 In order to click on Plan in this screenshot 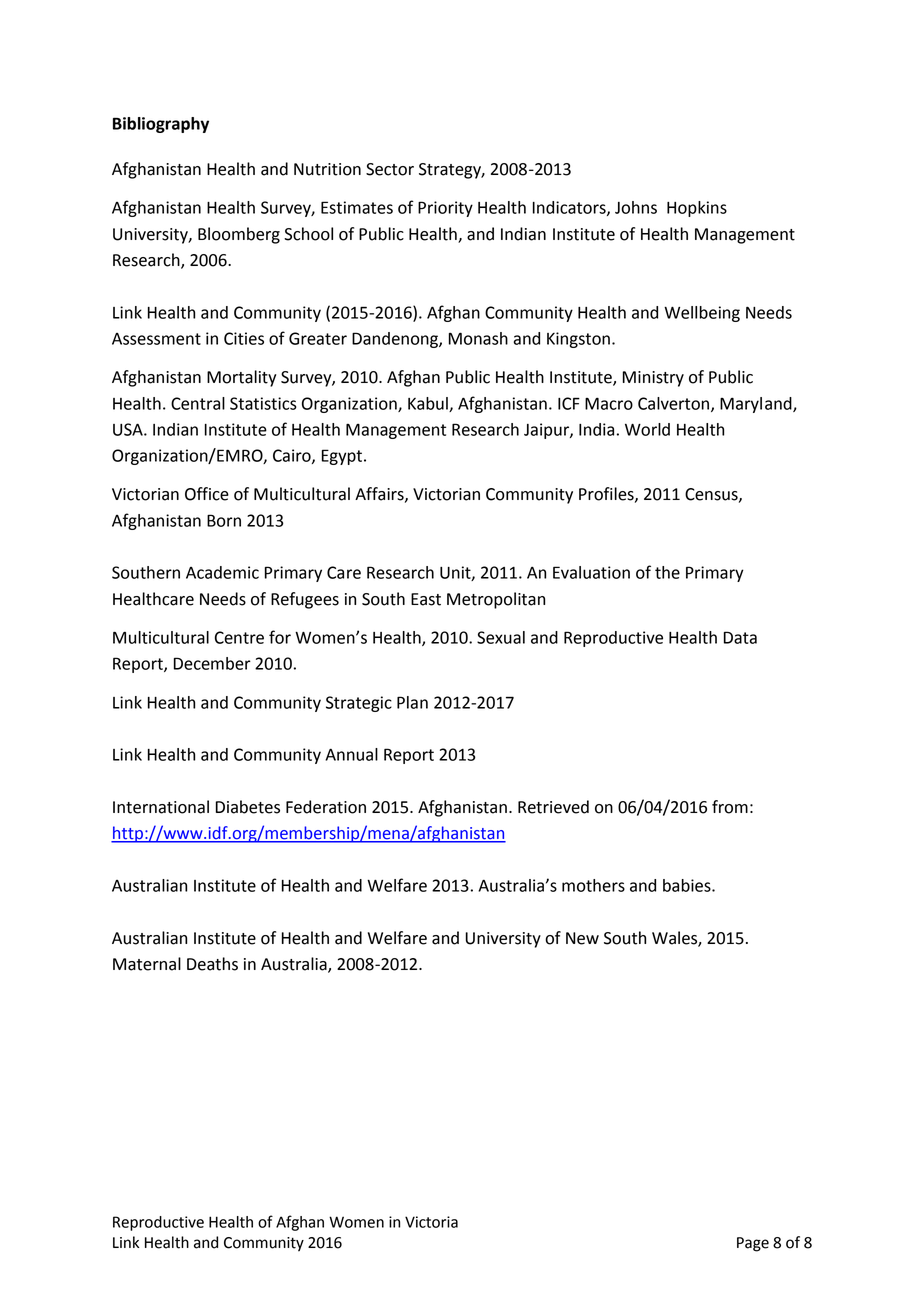, I will do `click(412, 702)`.
